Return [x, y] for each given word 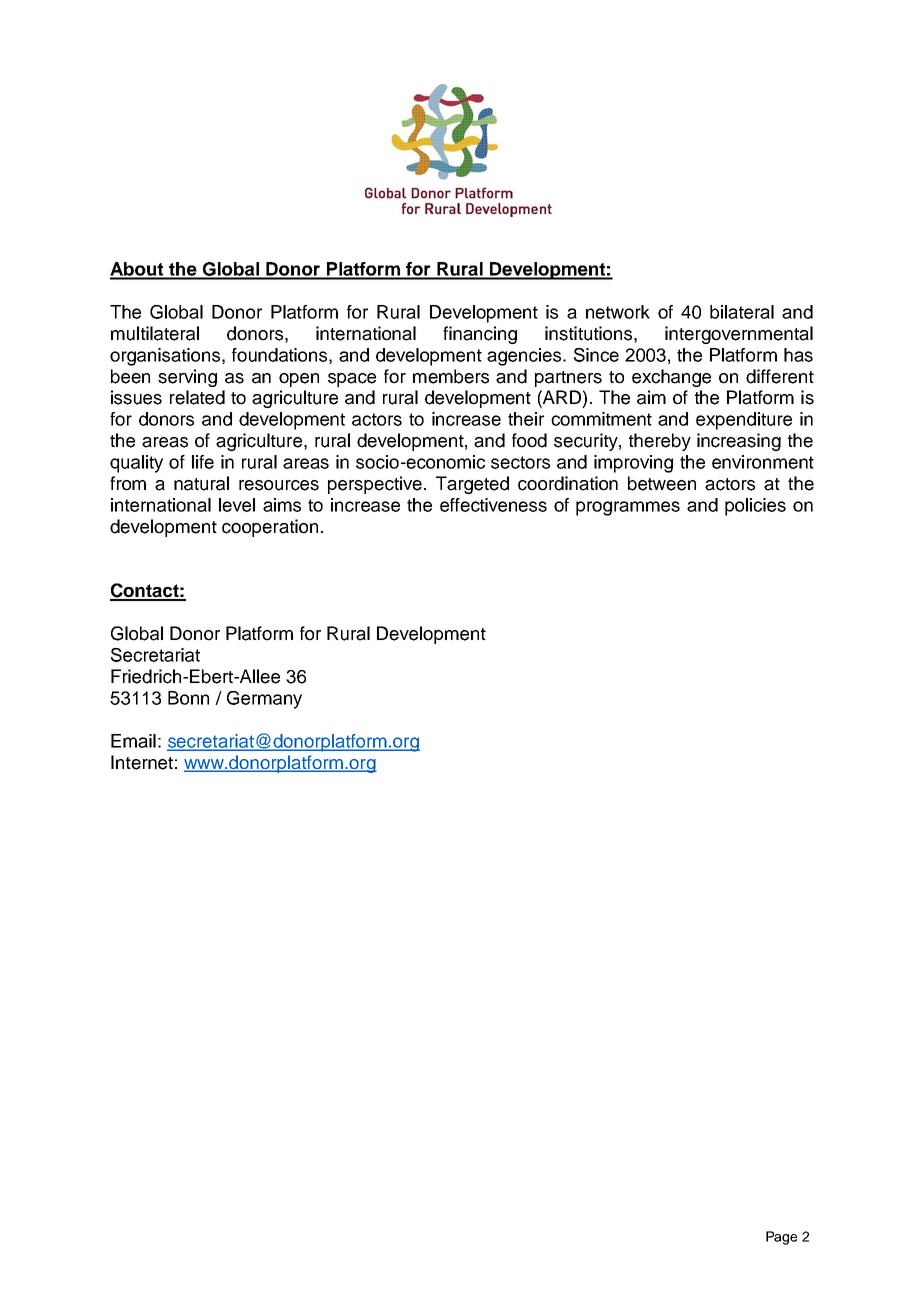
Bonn [188, 698]
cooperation [270, 528]
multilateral [155, 333]
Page [781, 1238]
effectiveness [493, 505]
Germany [264, 700]
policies [755, 507]
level [237, 505]
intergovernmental [739, 335]
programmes [628, 508]
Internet [142, 762]
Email [133, 741]
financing [480, 335]
